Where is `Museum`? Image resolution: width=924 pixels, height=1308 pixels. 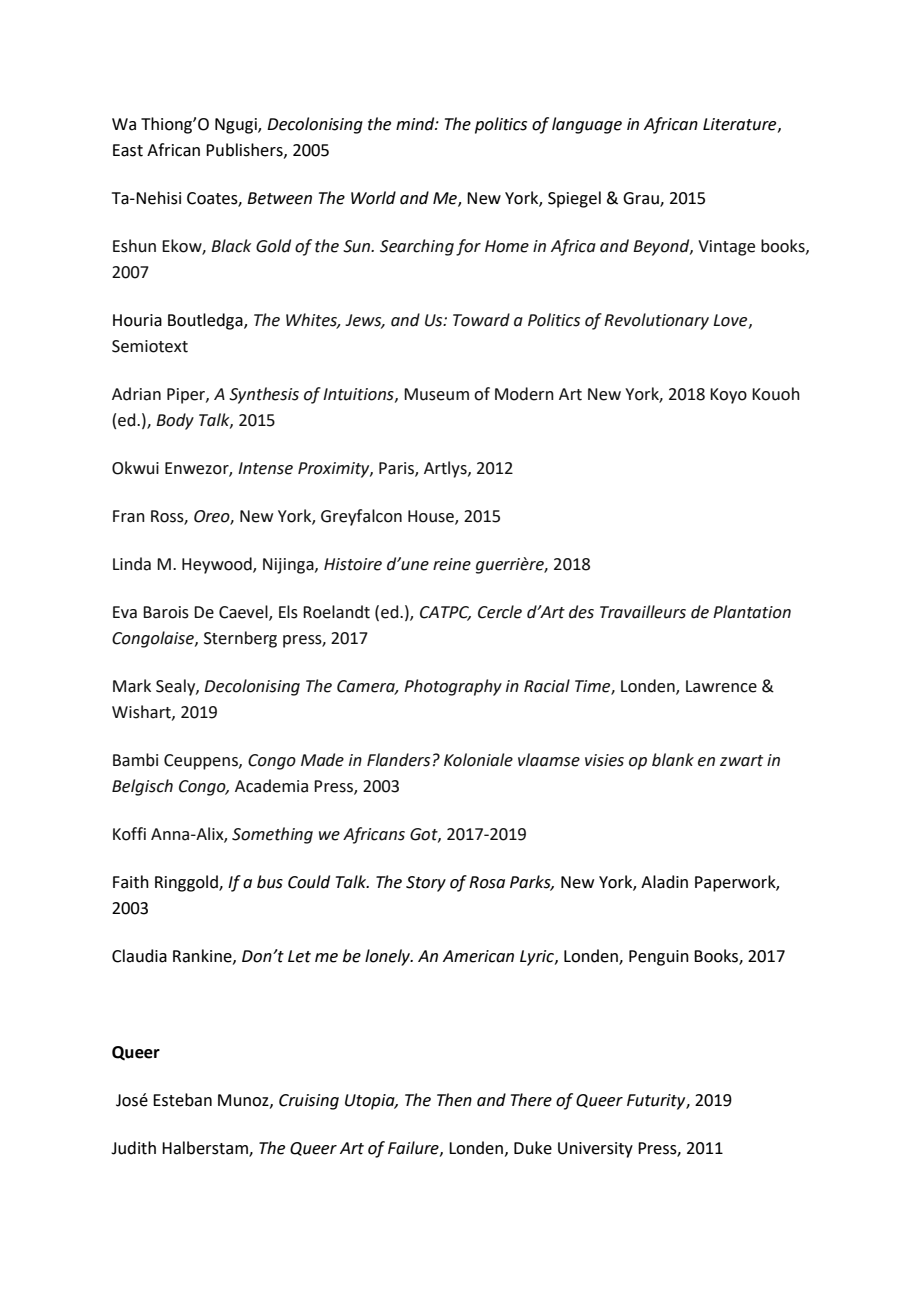
Museum is located at coordinates (436, 394).
